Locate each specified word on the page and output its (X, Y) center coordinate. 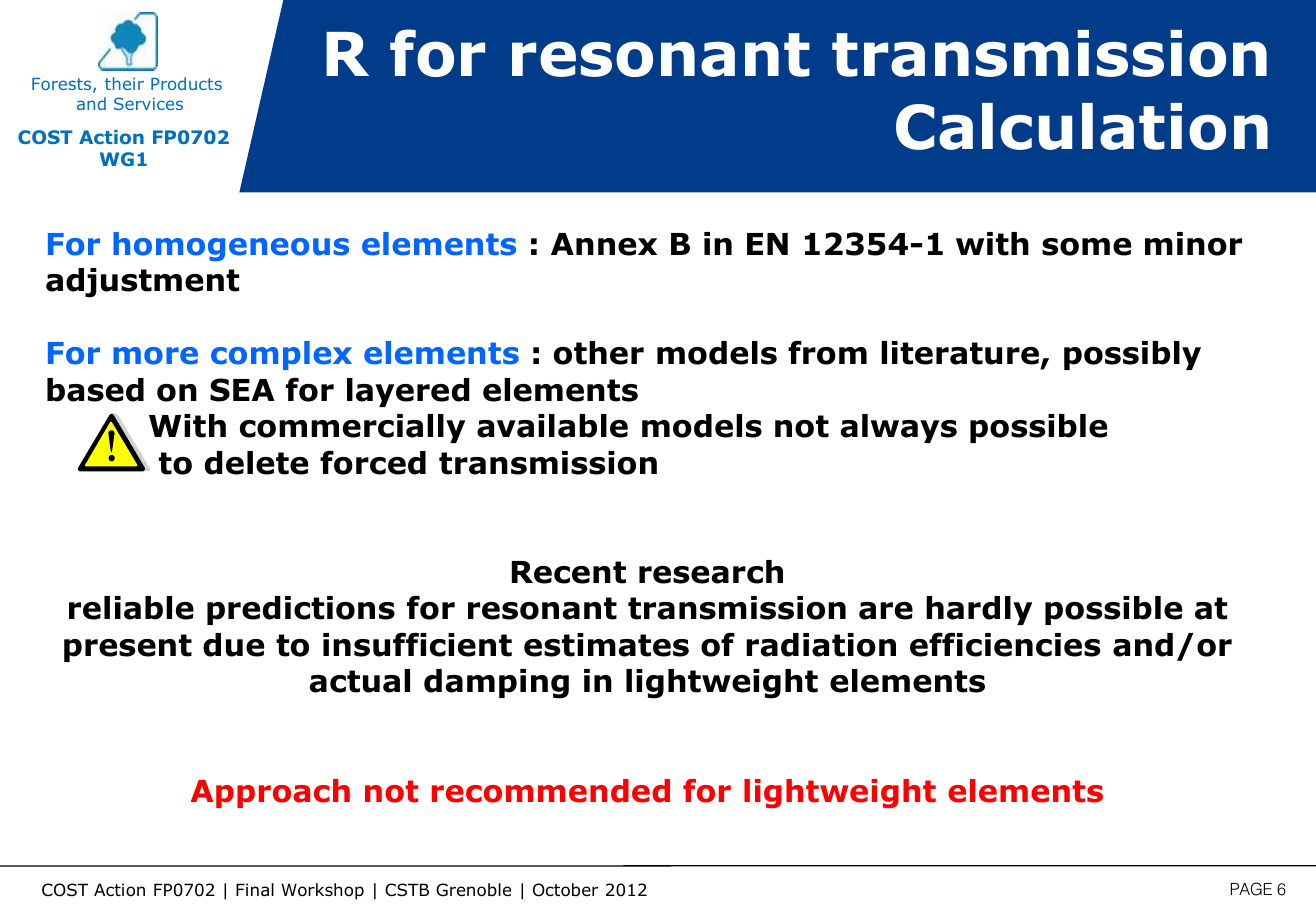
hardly (979, 610)
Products (186, 83)
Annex (604, 244)
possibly (1132, 355)
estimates (606, 645)
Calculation (1082, 126)
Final (255, 890)
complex (281, 355)
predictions (301, 610)
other (599, 353)
